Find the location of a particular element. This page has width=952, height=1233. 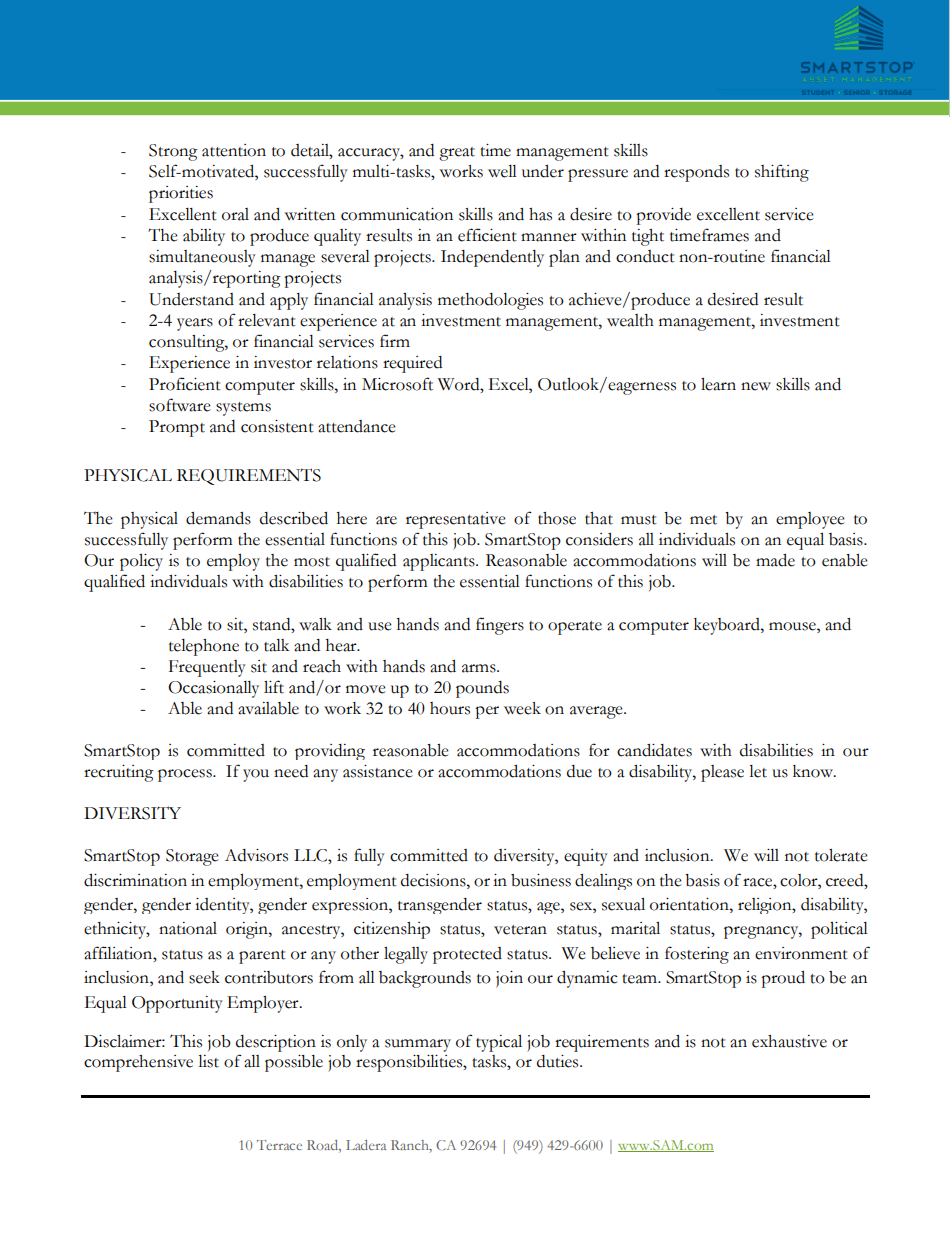

hours is located at coordinates (450, 708).
